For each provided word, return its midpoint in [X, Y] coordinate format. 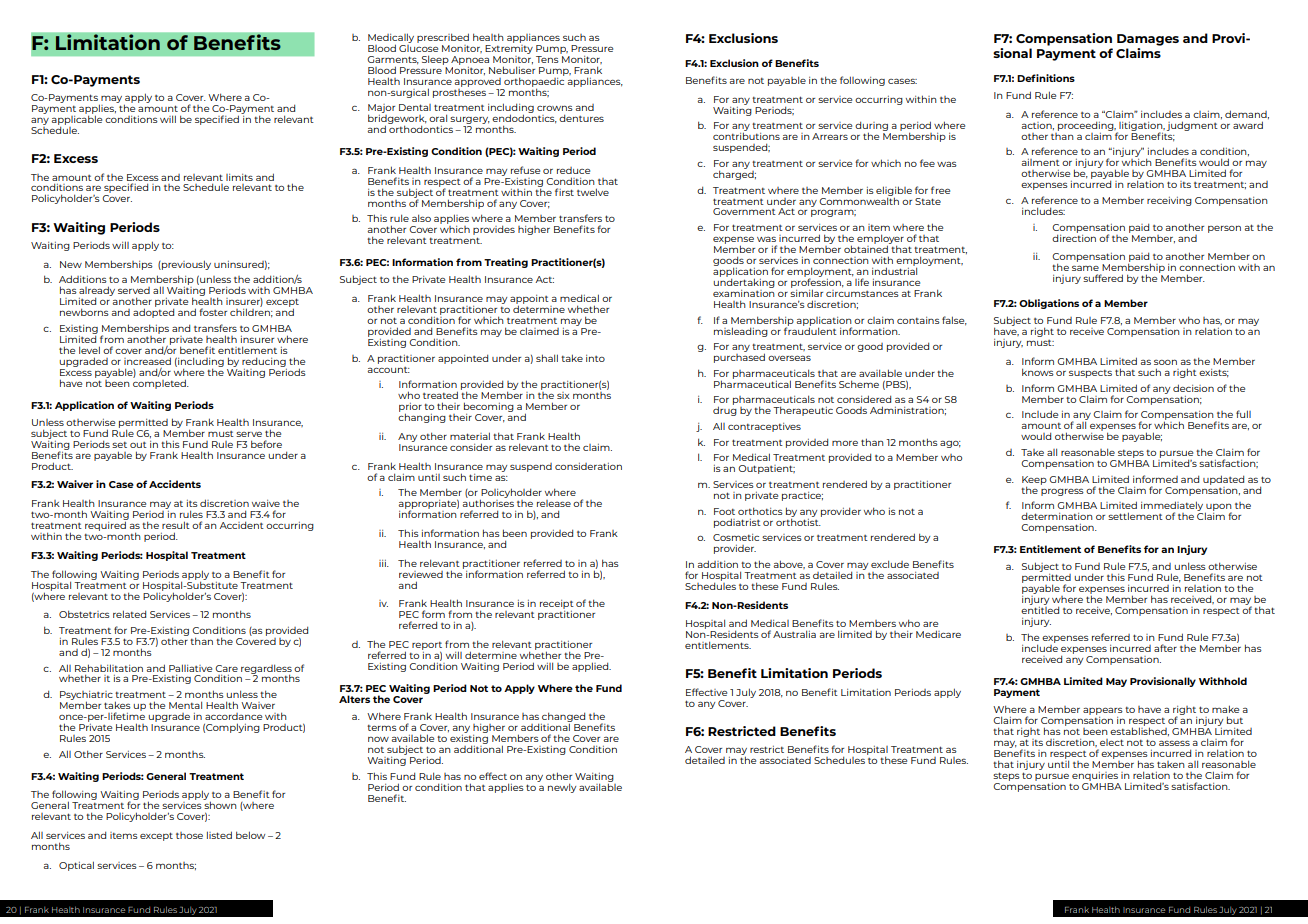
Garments [393, 60]
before [266, 444]
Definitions [1046, 78]
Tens [548, 58]
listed [219, 835]
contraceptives [764, 427]
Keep [1034, 481]
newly [562, 788]
